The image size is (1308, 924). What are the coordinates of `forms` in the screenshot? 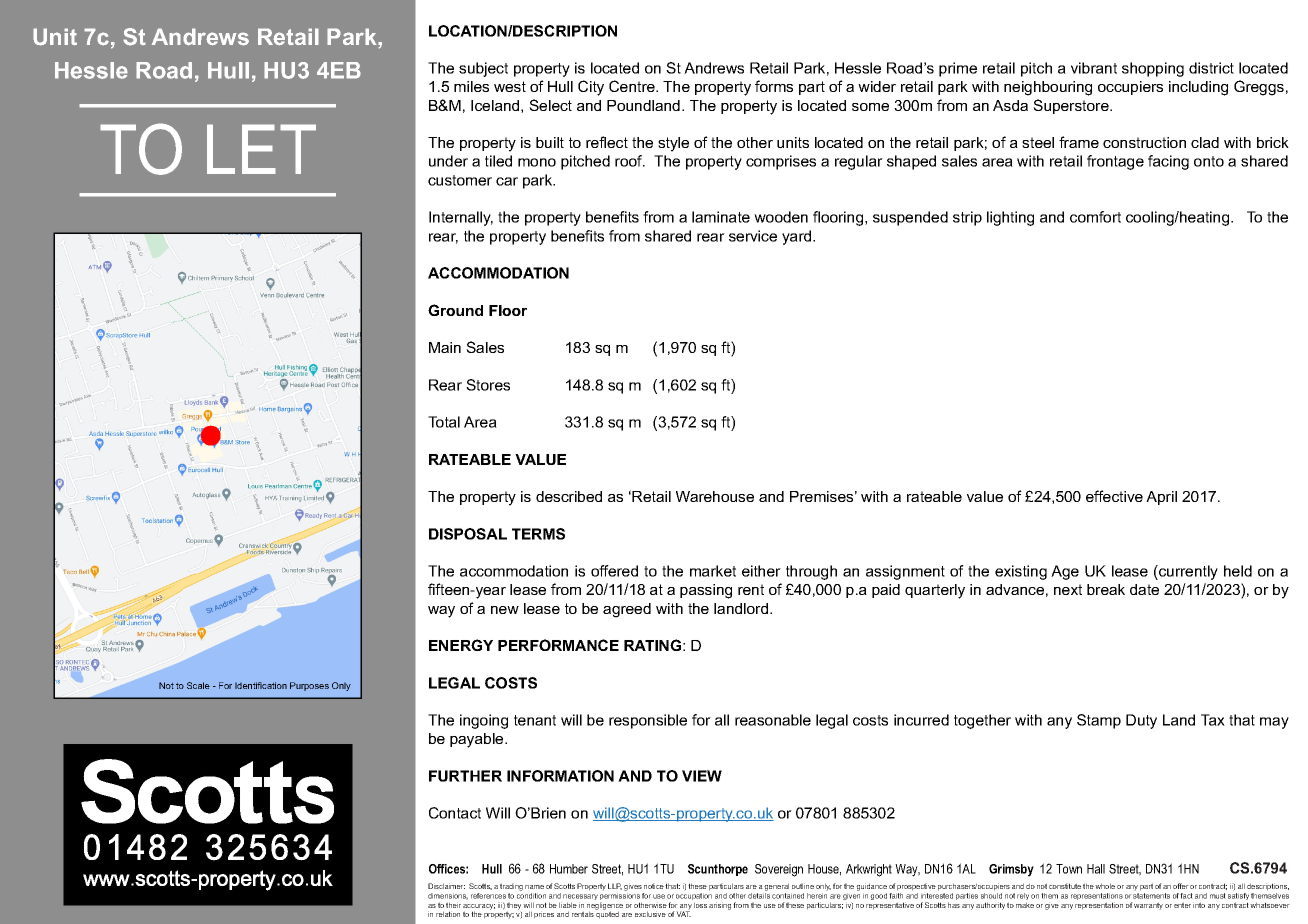 It's located at (774, 86).
